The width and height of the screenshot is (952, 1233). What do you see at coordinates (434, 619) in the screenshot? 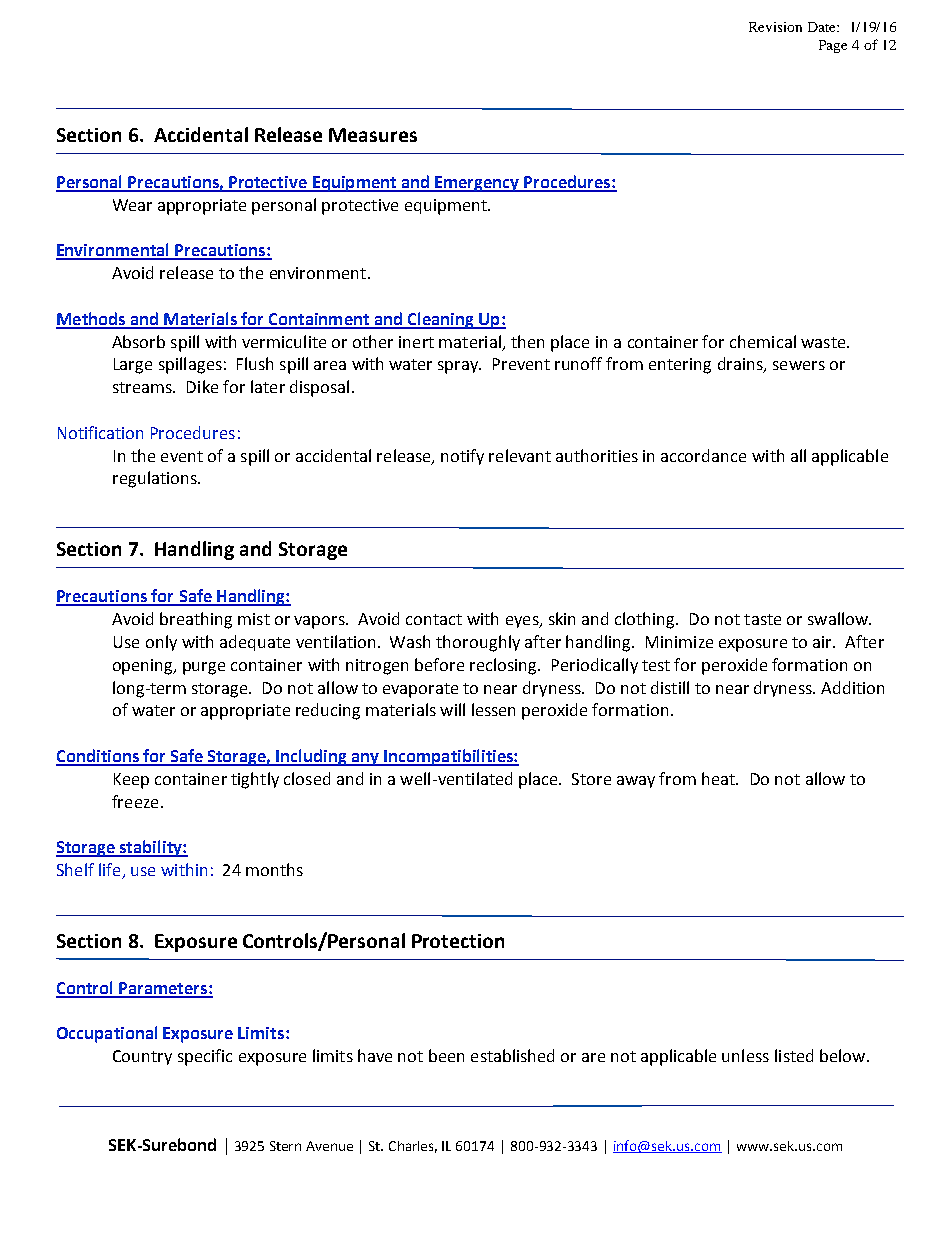
I see `contact` at bounding box center [434, 619].
